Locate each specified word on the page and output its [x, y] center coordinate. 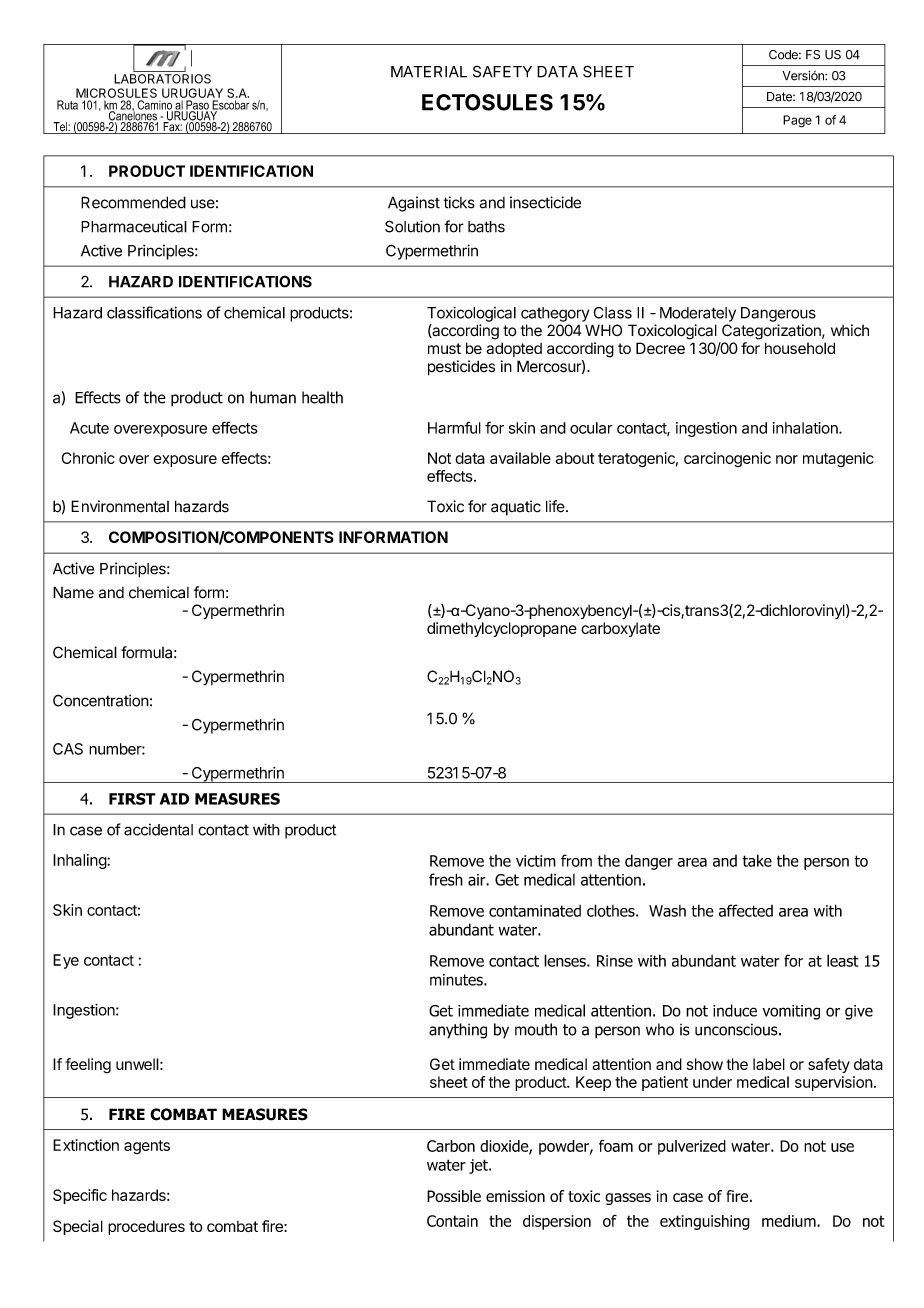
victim [536, 861]
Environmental [120, 506]
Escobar [229, 106]
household [800, 348]
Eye [66, 961]
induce [735, 1010]
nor [787, 459]
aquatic [516, 508]
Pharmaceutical [134, 226]
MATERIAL [429, 72]
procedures [146, 1227]
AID [174, 799]
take [757, 860]
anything [458, 1031]
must [444, 348]
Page [797, 121]
